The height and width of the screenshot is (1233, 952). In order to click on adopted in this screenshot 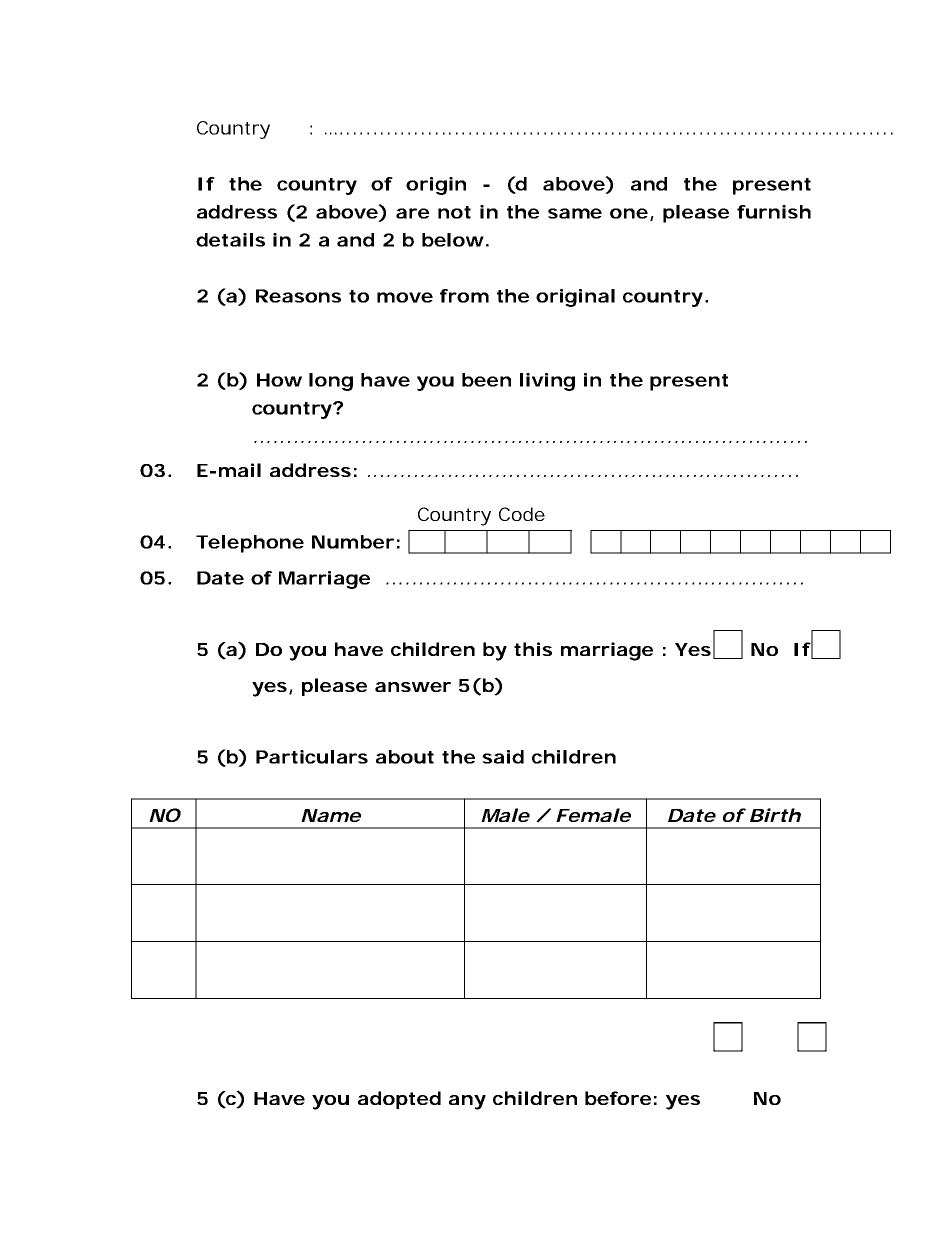, I will do `click(399, 1100)`.
